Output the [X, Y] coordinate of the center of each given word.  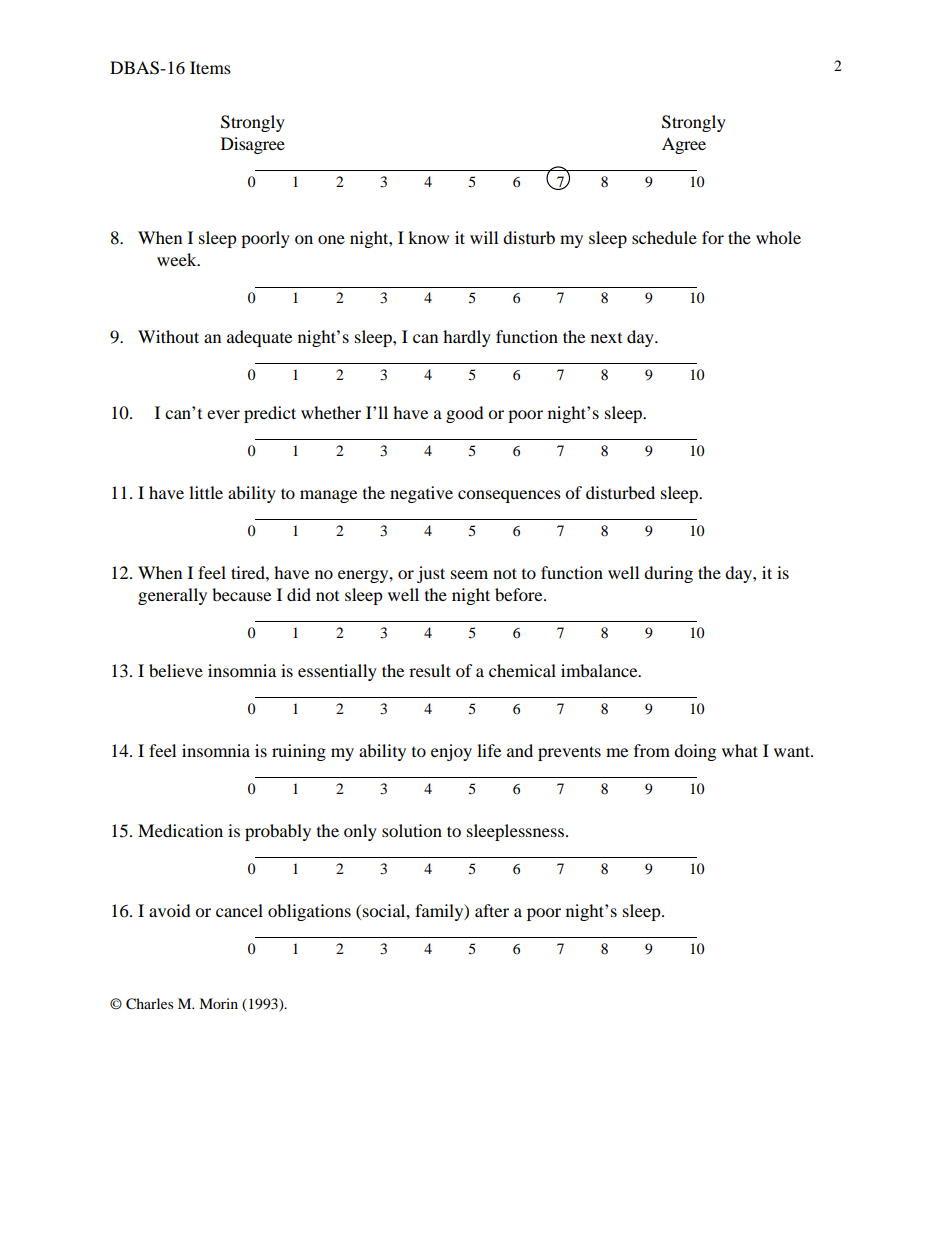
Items [210, 67]
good [465, 414]
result [430, 670]
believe [176, 670]
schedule [664, 237]
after [492, 910]
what [740, 750]
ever [223, 414]
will [484, 237]
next [606, 338]
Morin [218, 1003]
